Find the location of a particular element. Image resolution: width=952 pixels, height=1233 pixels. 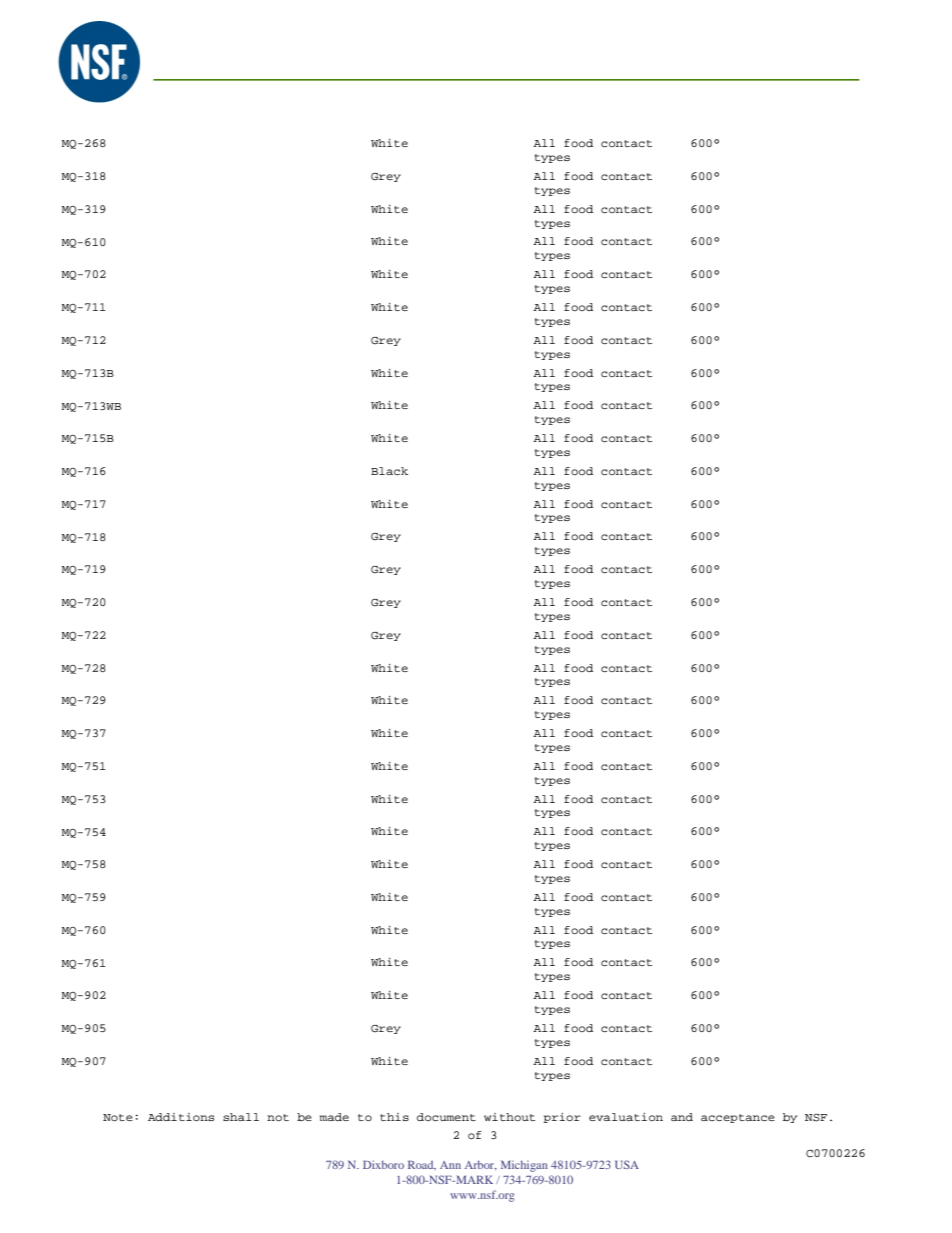

Road is located at coordinates (422, 1165).
